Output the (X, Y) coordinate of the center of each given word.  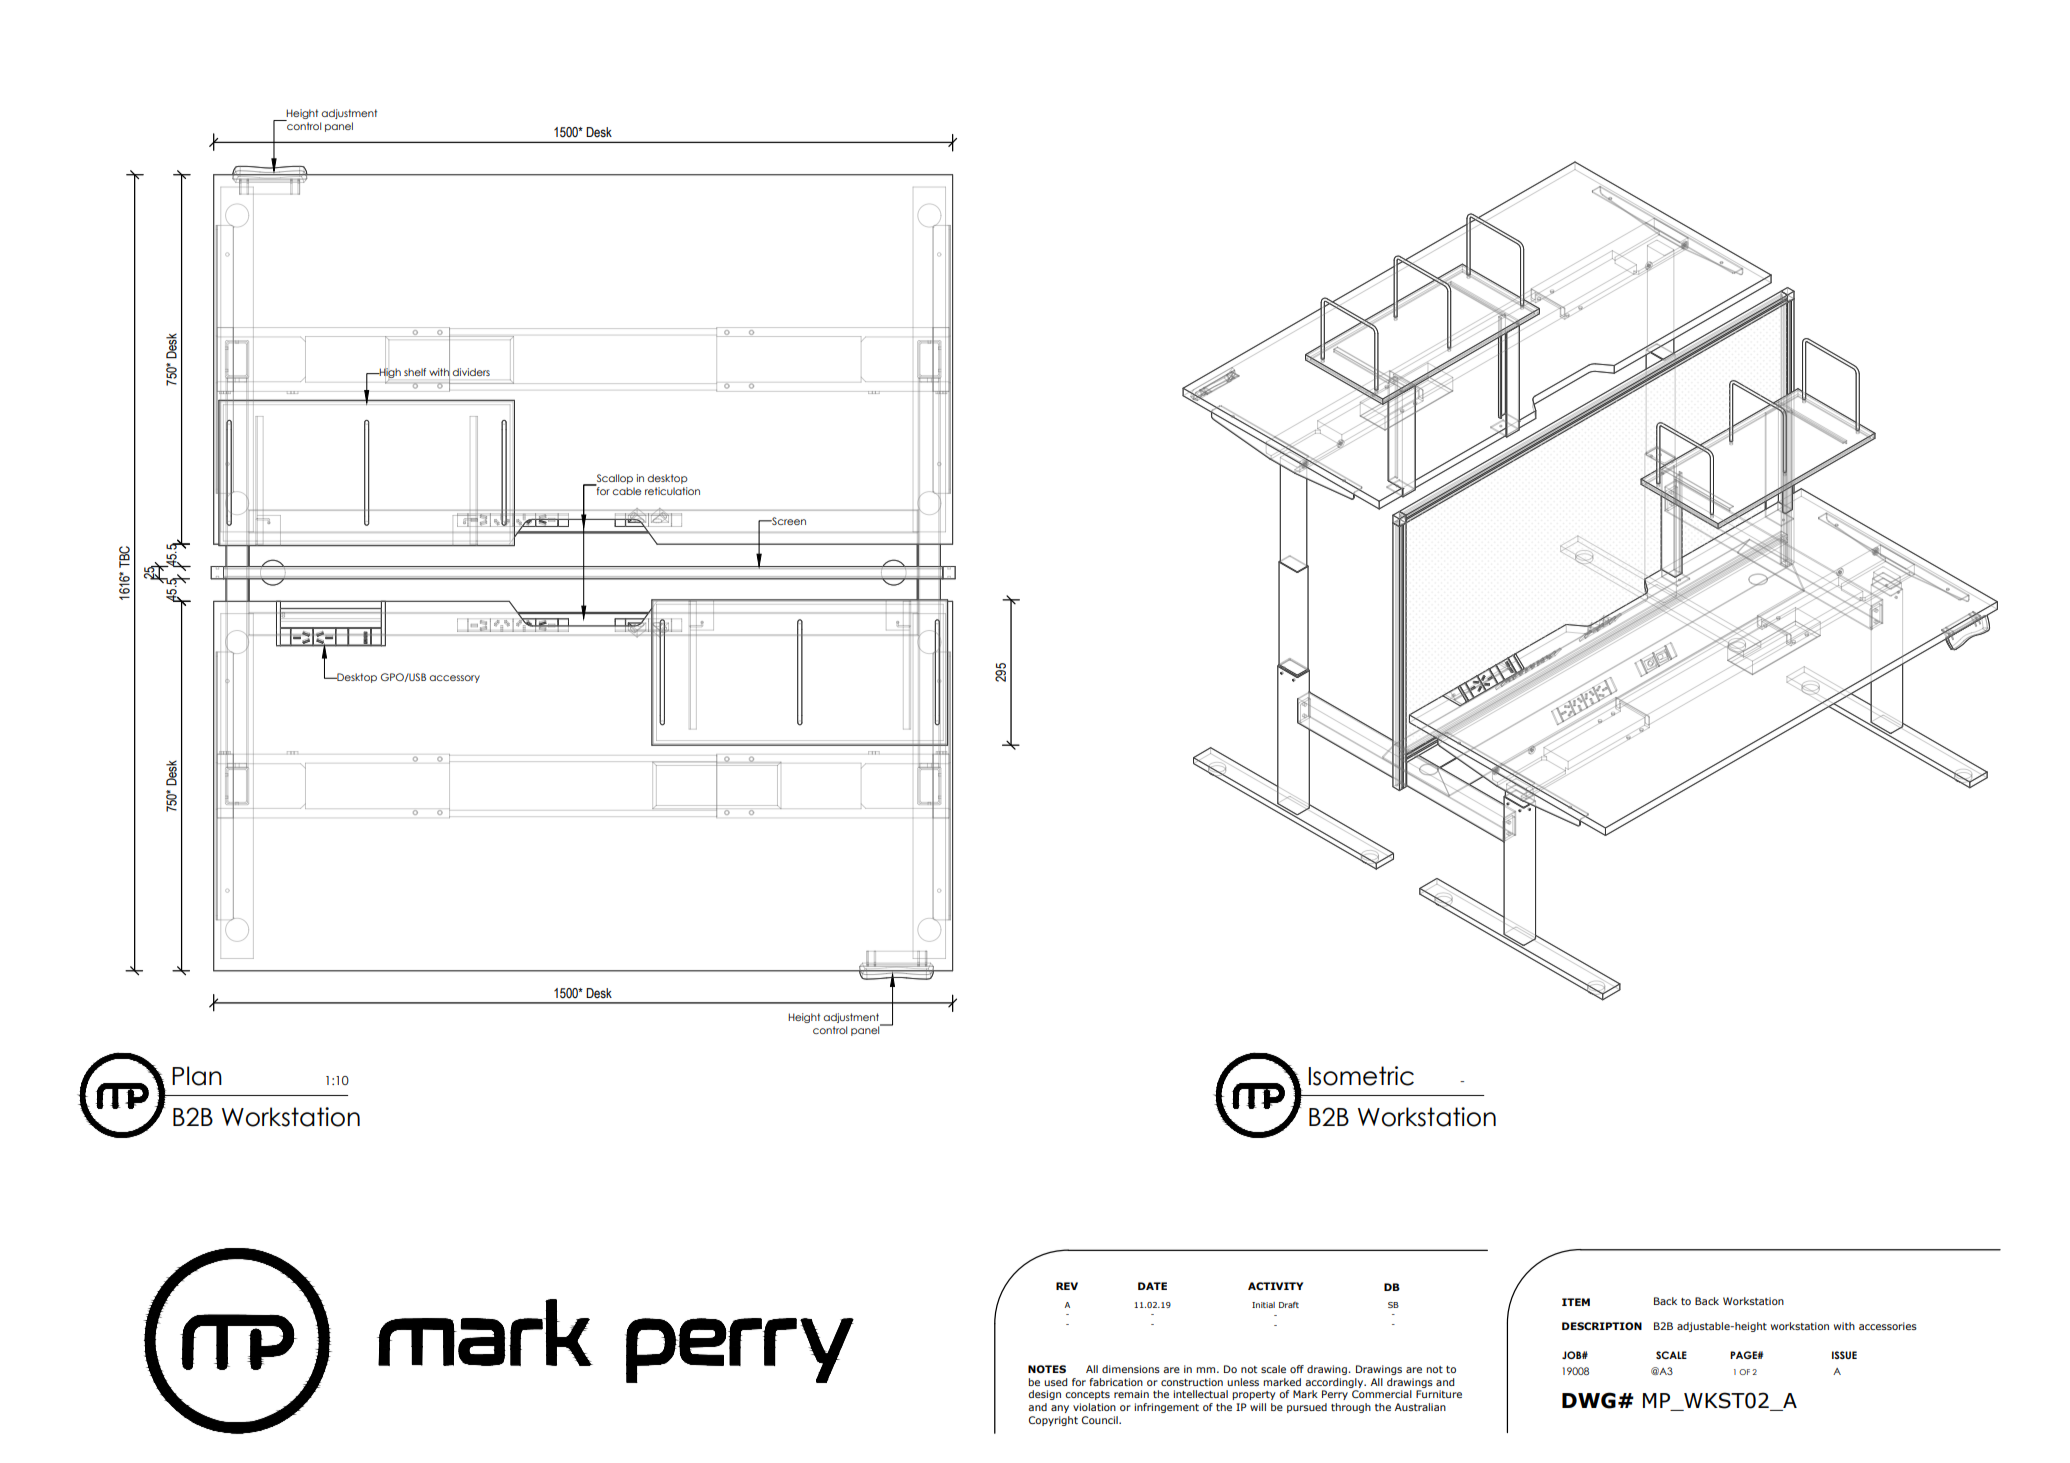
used (1055, 1382)
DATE (1152, 1286)
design (1044, 1395)
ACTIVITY (1275, 1286)
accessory (454, 679)
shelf (415, 372)
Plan (197, 1076)
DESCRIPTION (1602, 1326)
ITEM (1576, 1302)
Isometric (1361, 1076)
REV (1067, 1286)
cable (626, 491)
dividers (471, 372)
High (389, 373)
